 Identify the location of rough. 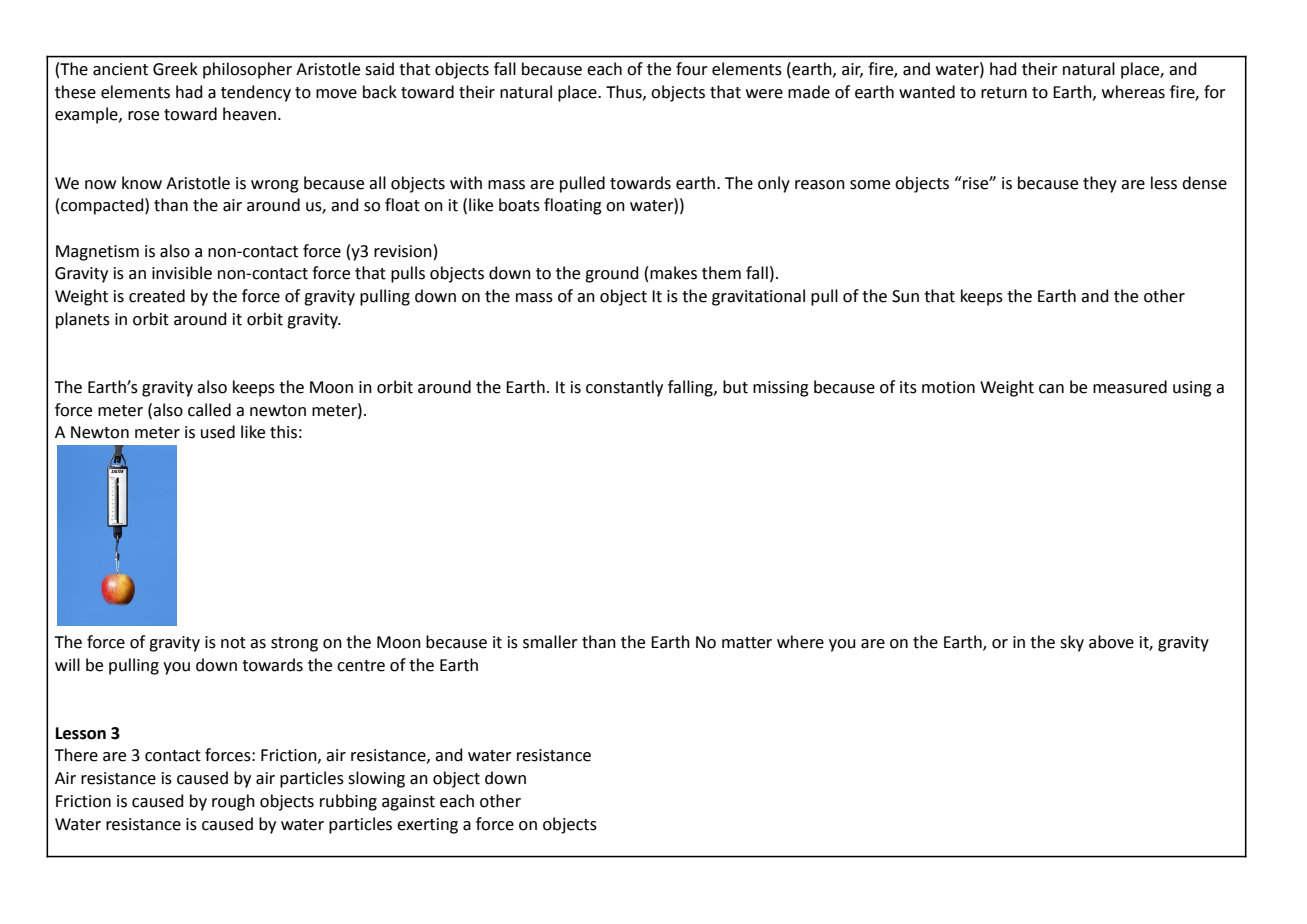
(233, 802).
